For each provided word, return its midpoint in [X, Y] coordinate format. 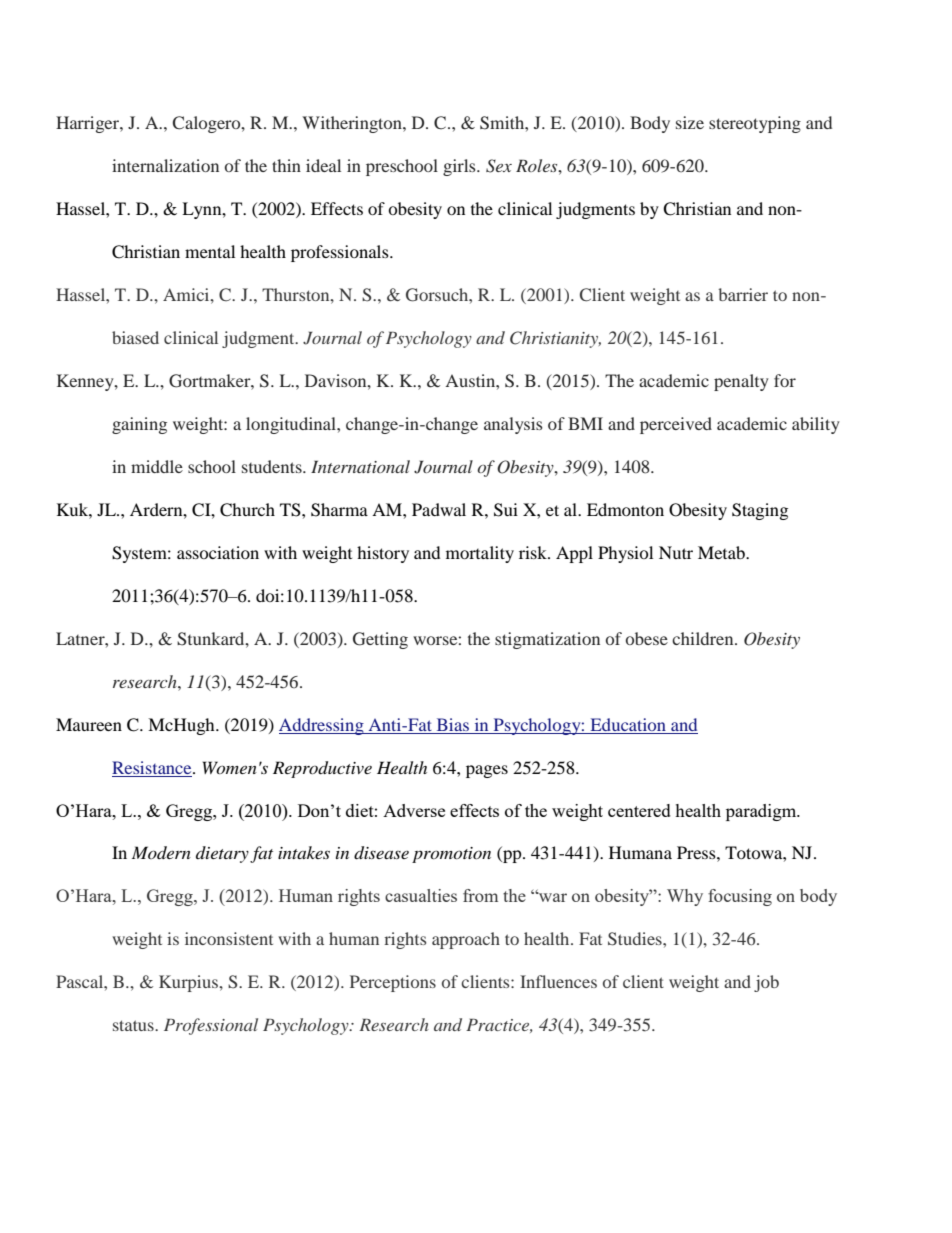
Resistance [153, 767]
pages [487, 771]
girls [460, 167]
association [218, 552]
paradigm [762, 812]
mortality [480, 554]
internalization [165, 165]
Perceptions [393, 983]
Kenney [86, 382]
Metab [722, 552]
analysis [513, 425]
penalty [741, 382]
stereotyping [755, 124]
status [134, 1025]
